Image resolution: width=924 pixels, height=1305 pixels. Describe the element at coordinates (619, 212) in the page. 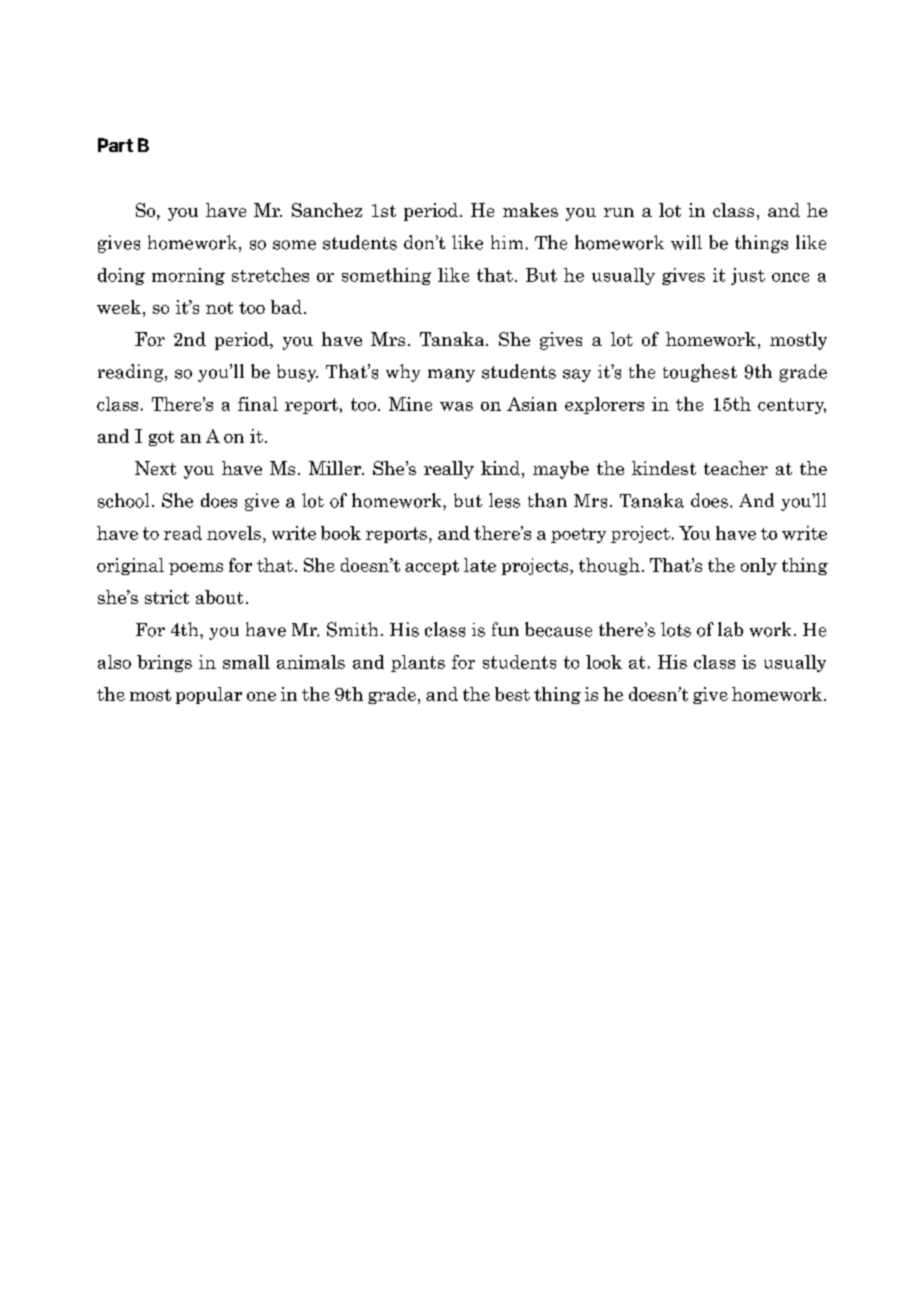

I see `run` at that location.
